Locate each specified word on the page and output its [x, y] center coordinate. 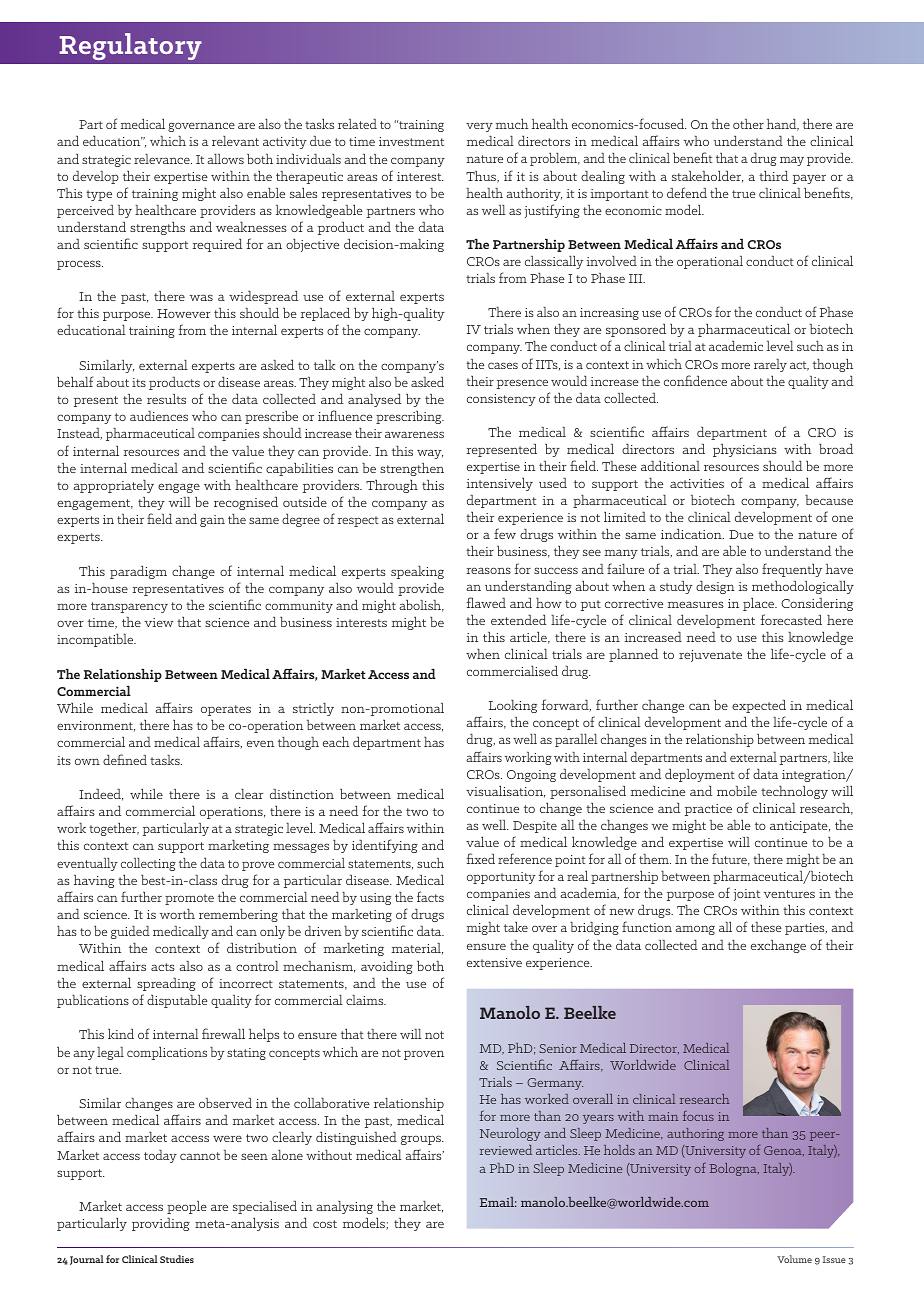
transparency [129, 607]
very [479, 127]
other [748, 124]
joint [747, 895]
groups [422, 1140]
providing [161, 1224]
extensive [494, 962]
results [166, 399]
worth [177, 914]
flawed [486, 602]
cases [503, 365]
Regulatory [131, 46]
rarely [770, 365]
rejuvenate [710, 656]
